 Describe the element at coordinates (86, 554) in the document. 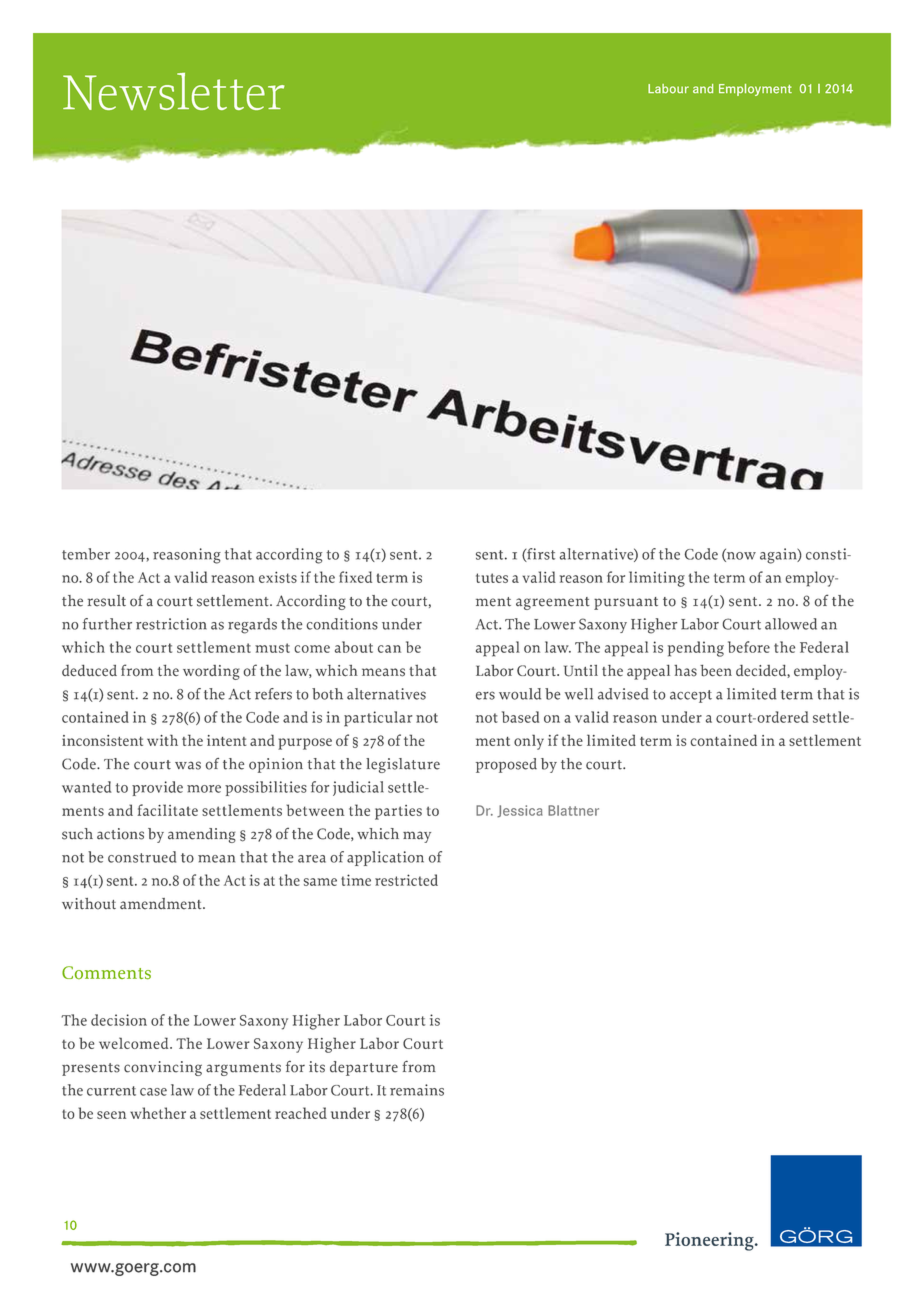

I see `tember` at that location.
